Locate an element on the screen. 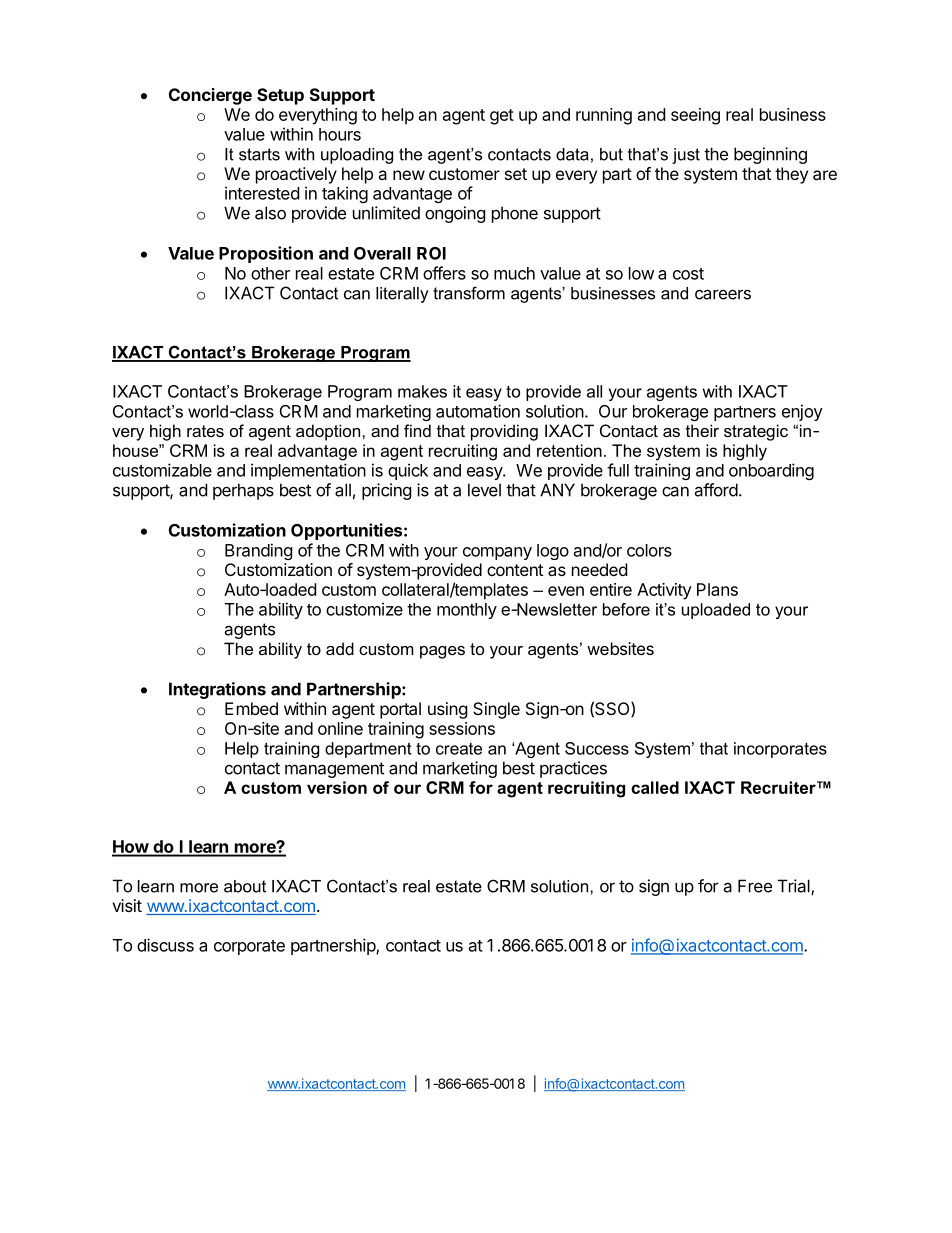  about is located at coordinates (245, 886).
